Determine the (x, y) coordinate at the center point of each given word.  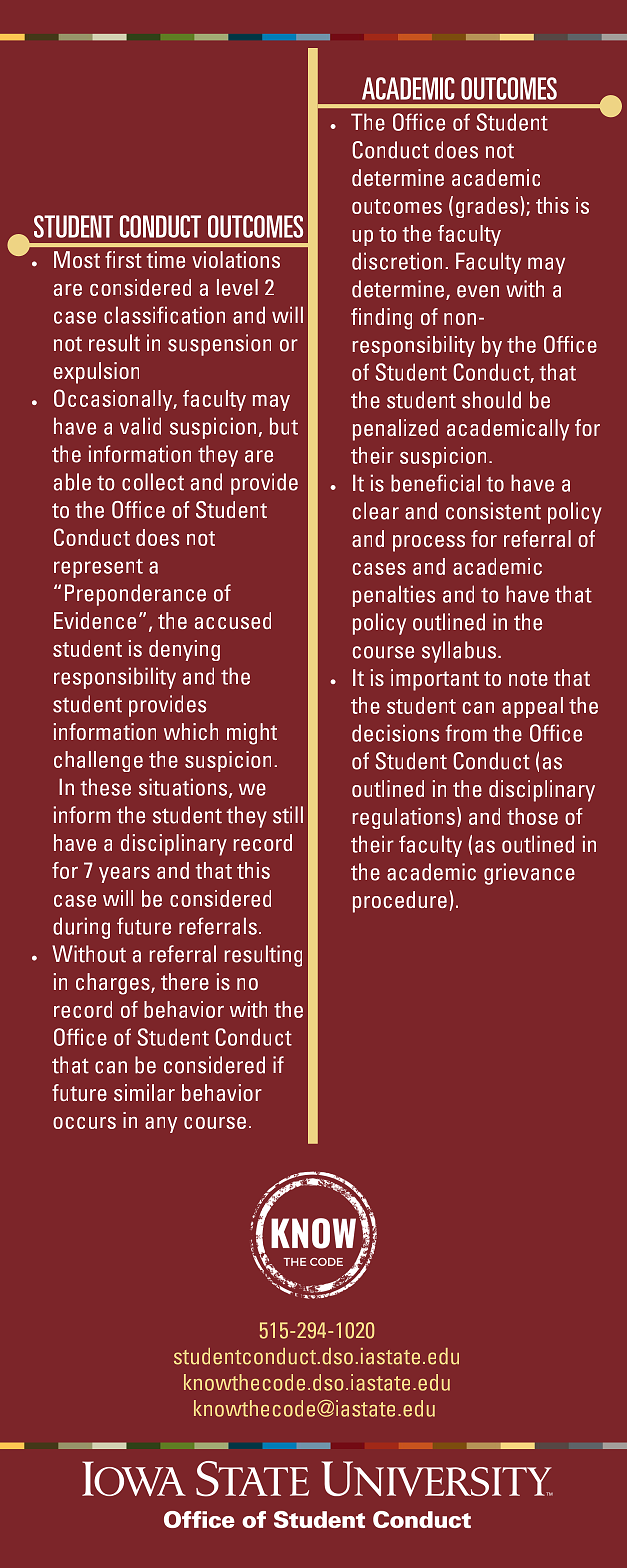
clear (375, 511)
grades (488, 207)
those (532, 816)
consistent (493, 511)
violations (236, 259)
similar (144, 1092)
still (288, 815)
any (161, 1125)
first (123, 259)
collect (153, 482)
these (105, 787)
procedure (400, 902)
